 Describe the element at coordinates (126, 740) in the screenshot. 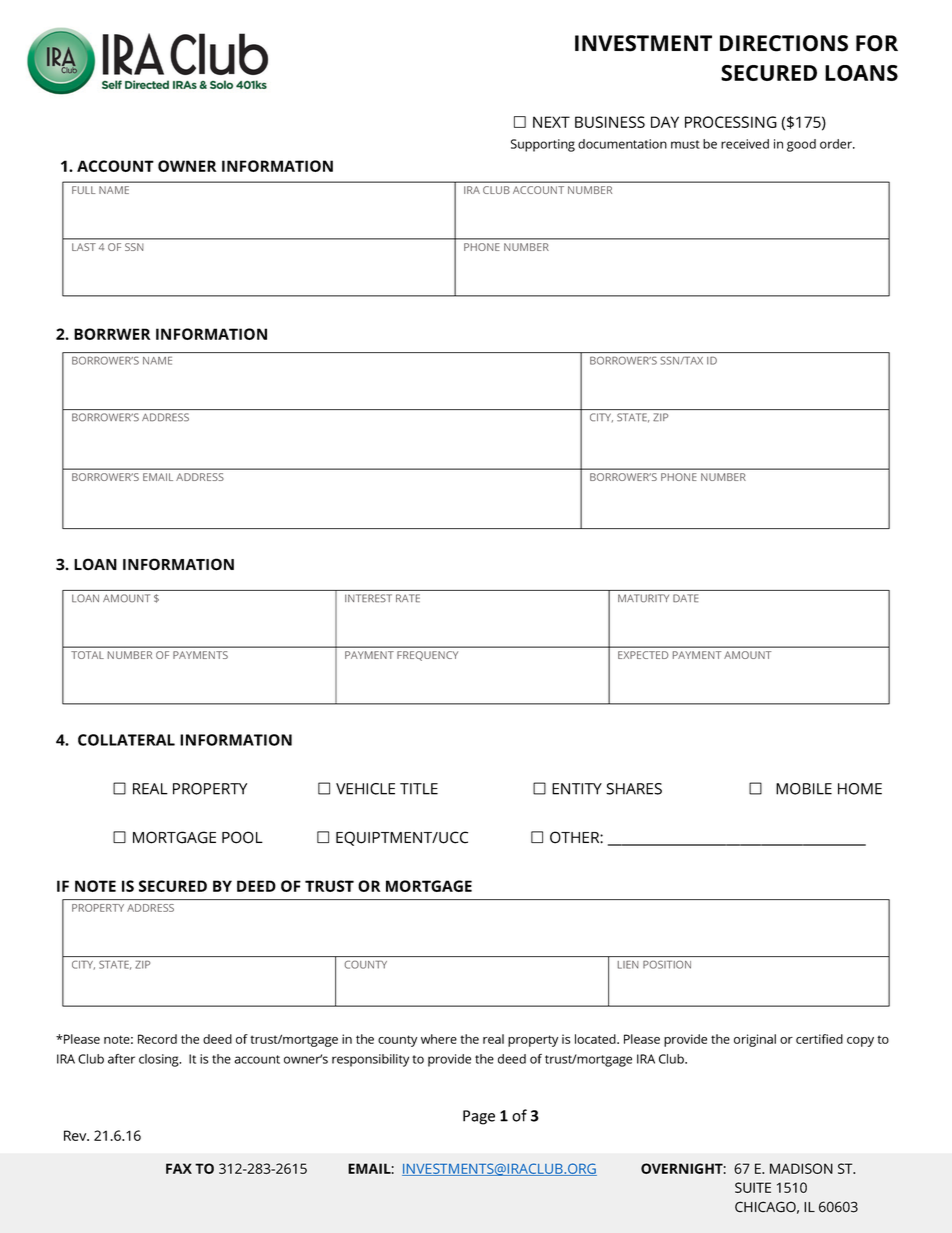

I see `COLLATERAL` at that location.
